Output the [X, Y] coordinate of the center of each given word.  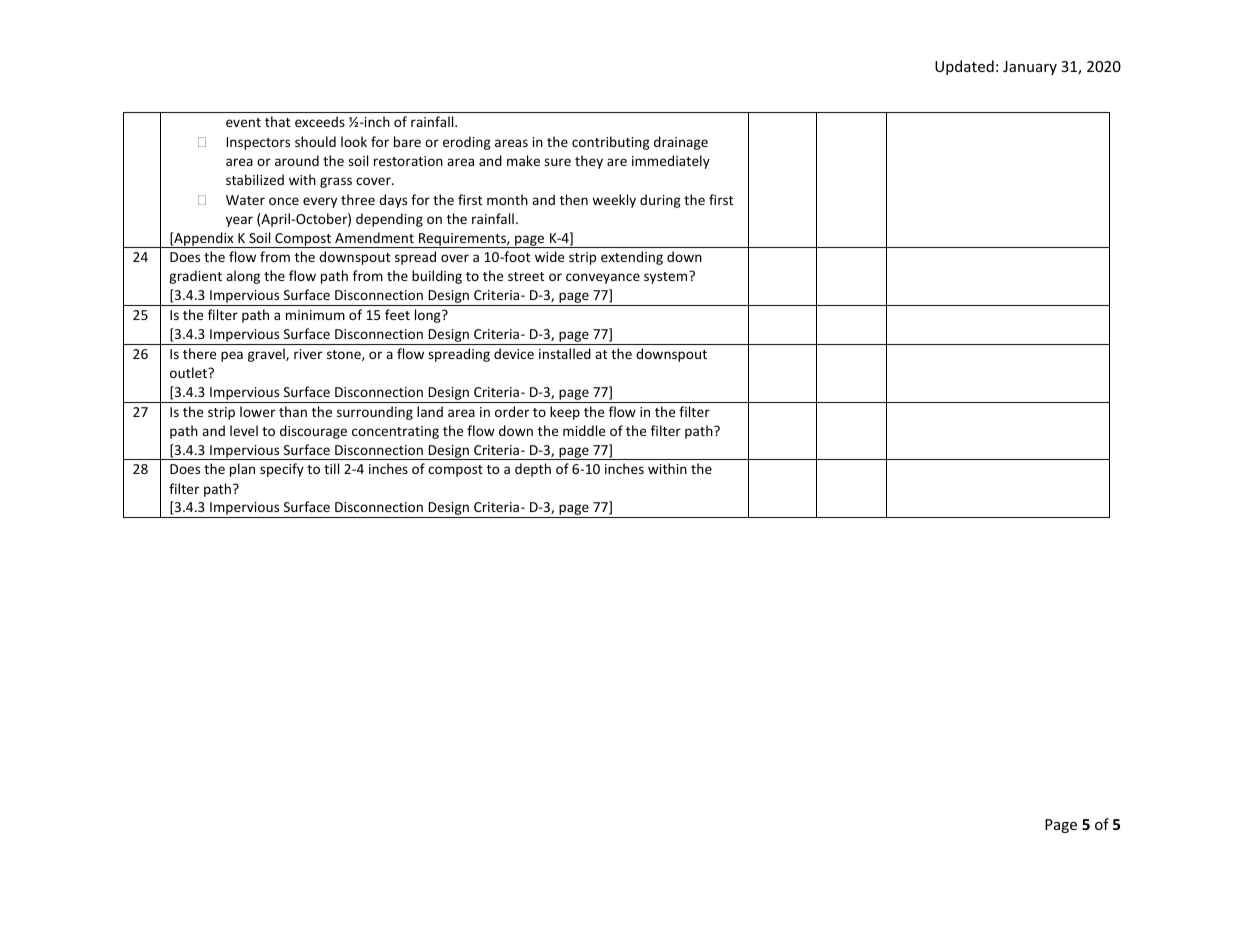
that [277, 121]
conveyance [603, 278]
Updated [964, 67]
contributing [611, 143]
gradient [195, 277]
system [667, 277]
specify [282, 470]
